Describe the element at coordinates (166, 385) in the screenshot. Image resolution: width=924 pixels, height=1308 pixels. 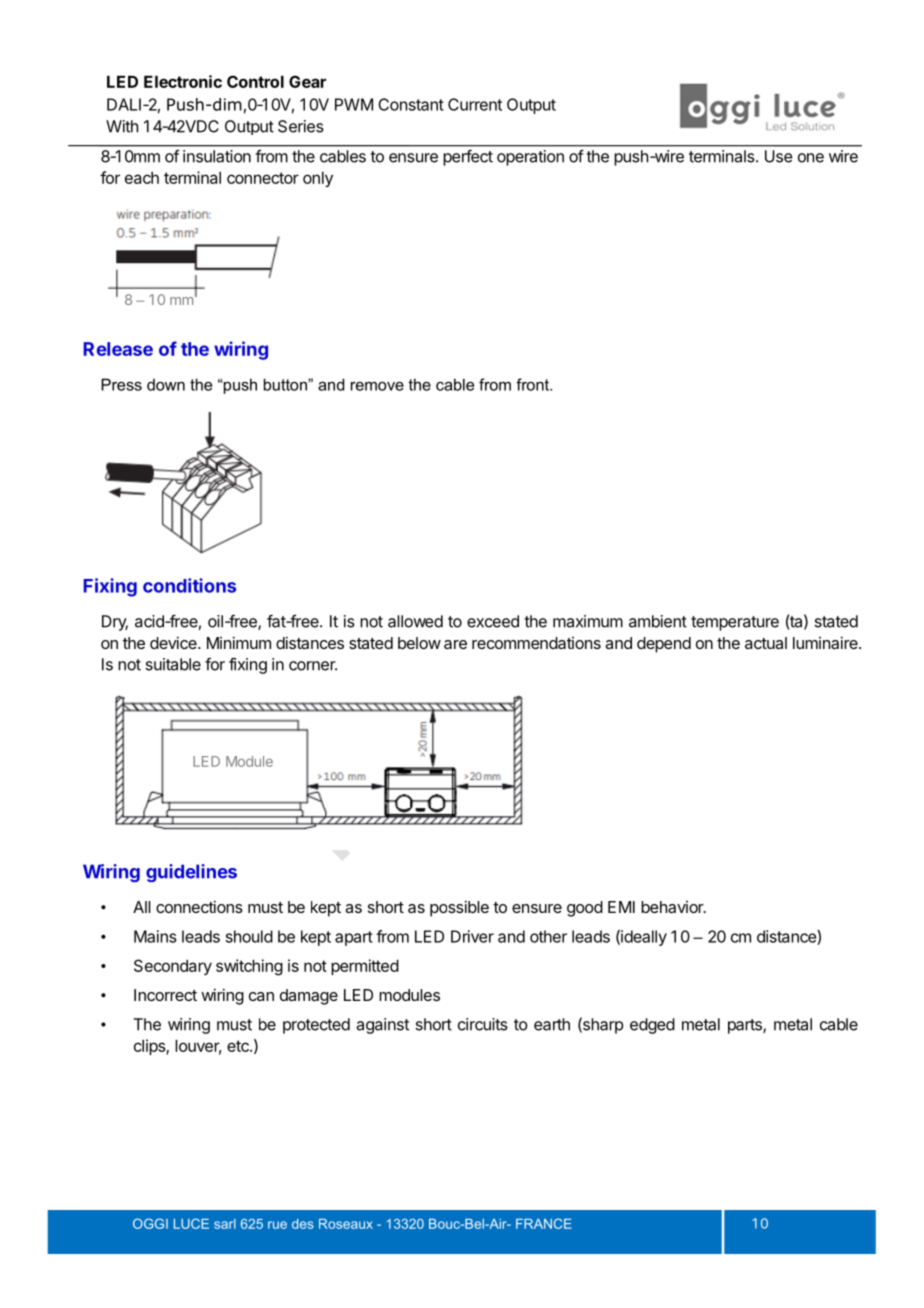
I see `down` at that location.
